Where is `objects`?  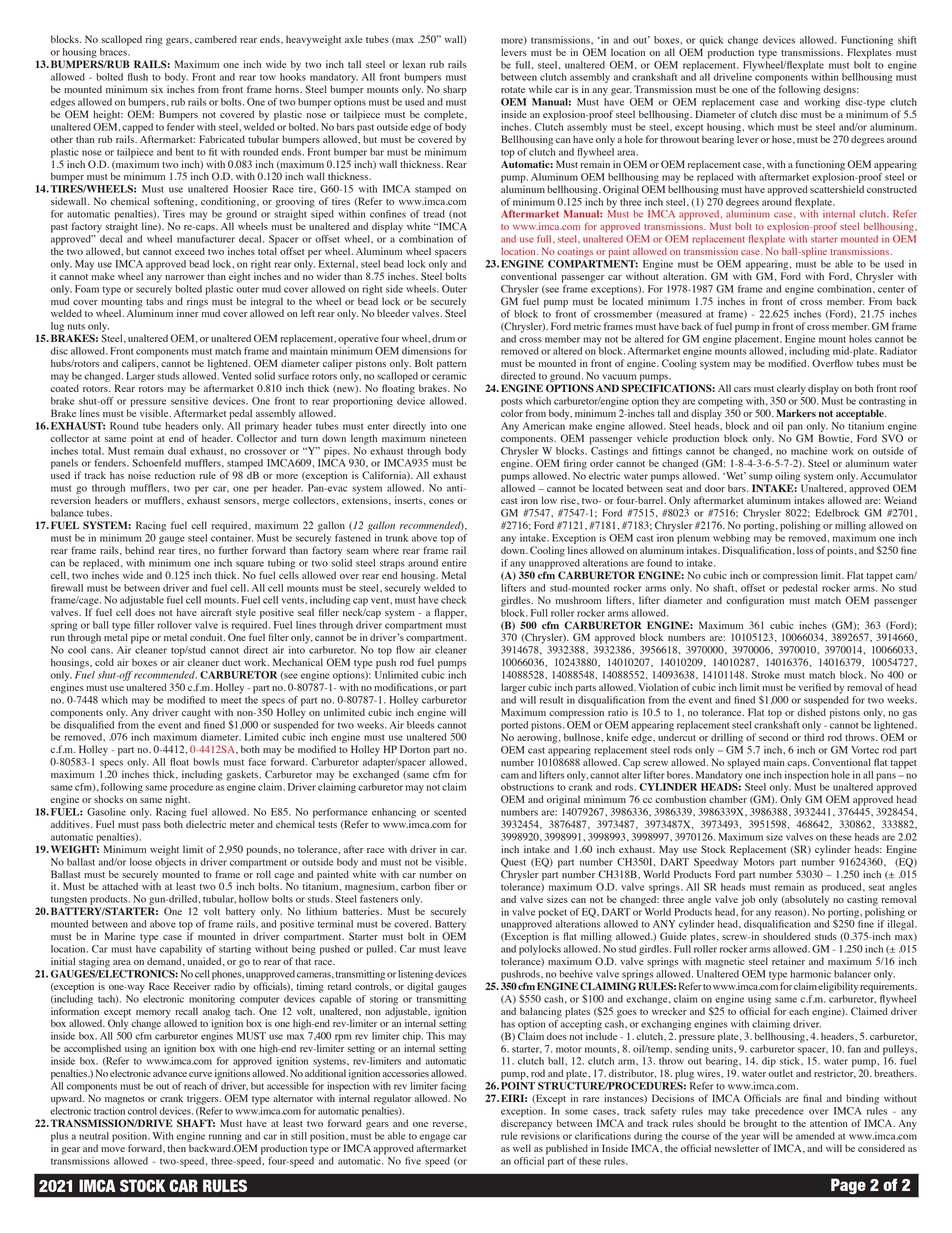
objects is located at coordinates (170, 861).
